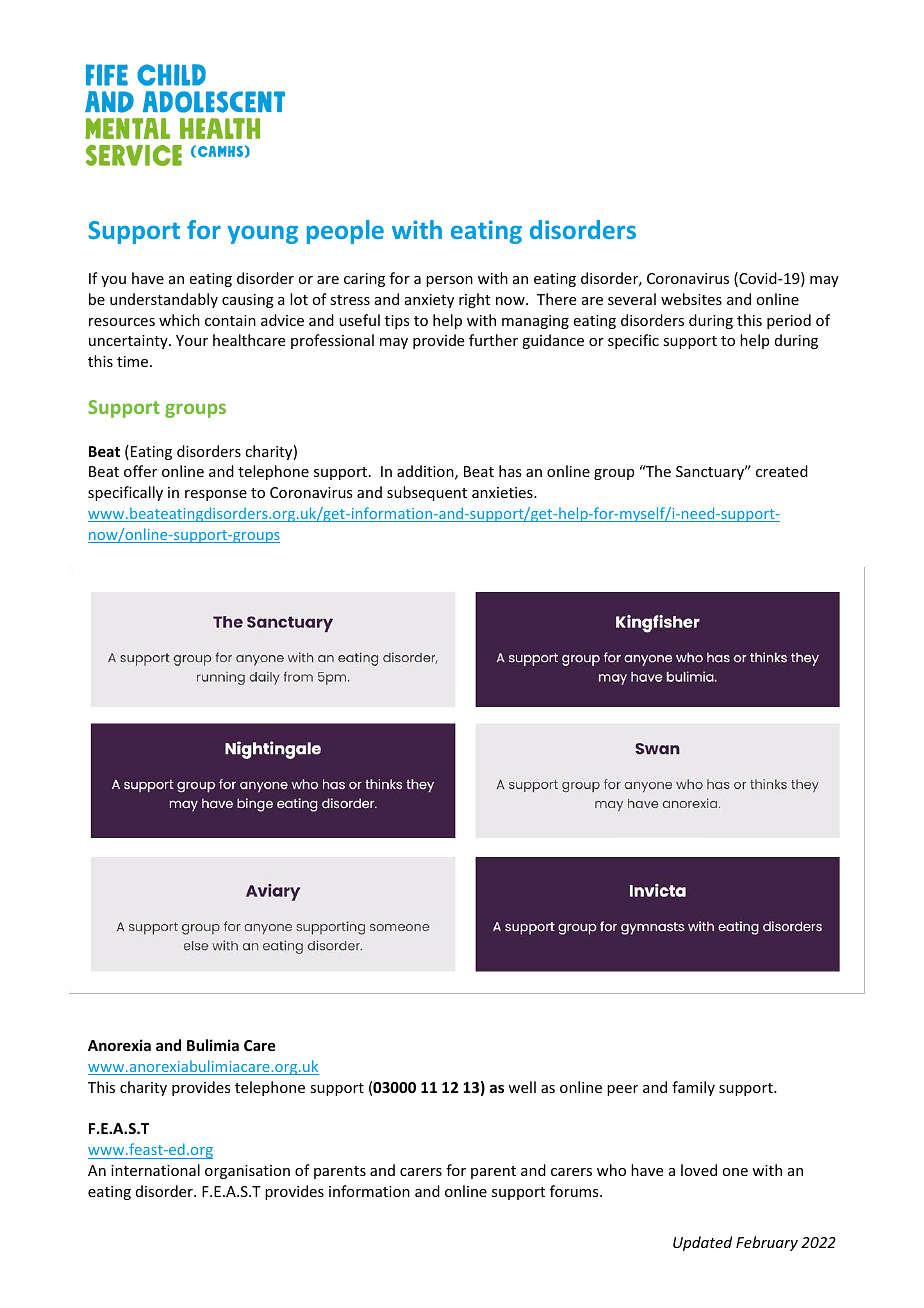 Image resolution: width=924 pixels, height=1308 pixels. I want to click on family, so click(693, 1088).
